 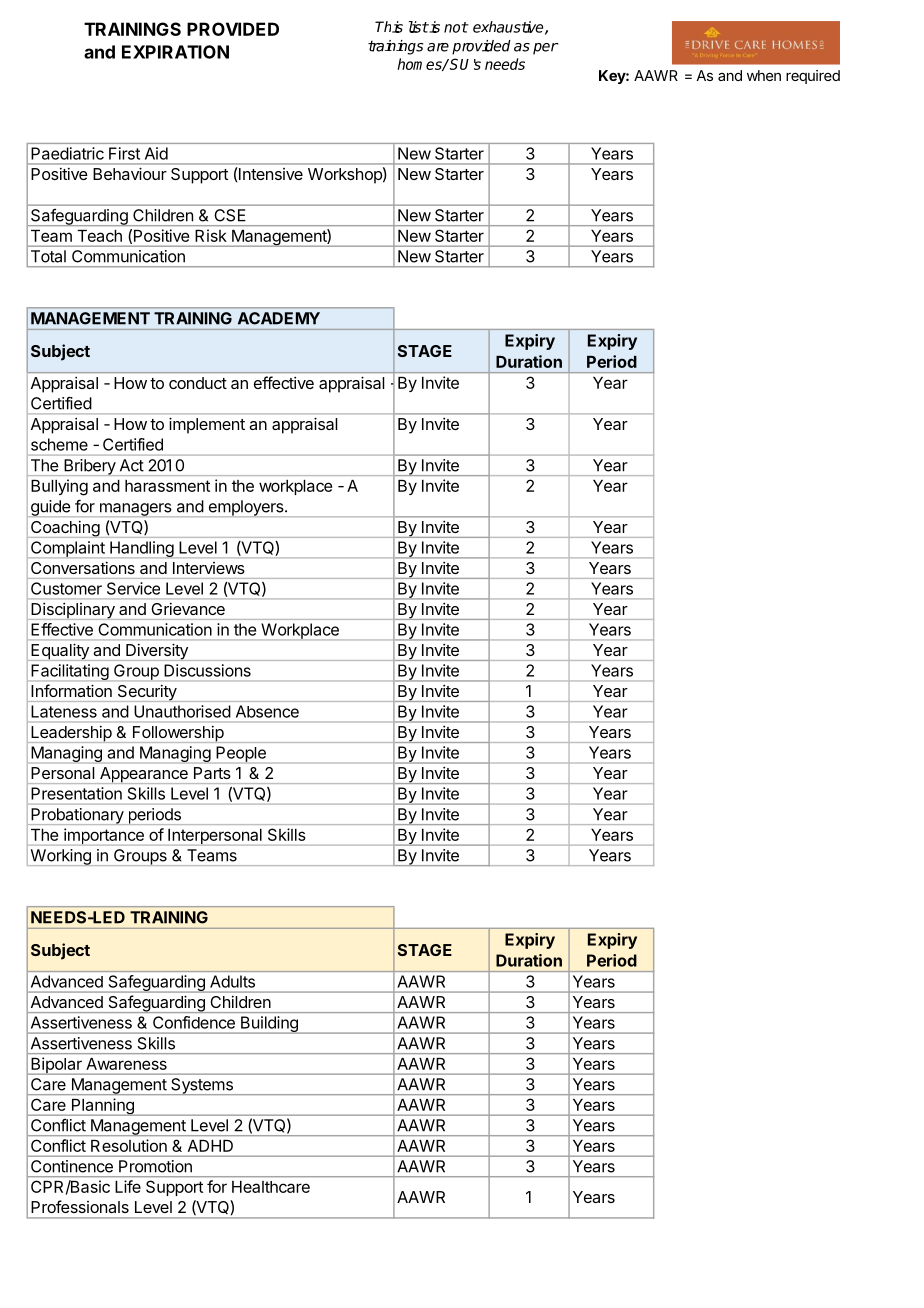 What do you see at coordinates (267, 711) in the page?
I see `Absence` at bounding box center [267, 711].
